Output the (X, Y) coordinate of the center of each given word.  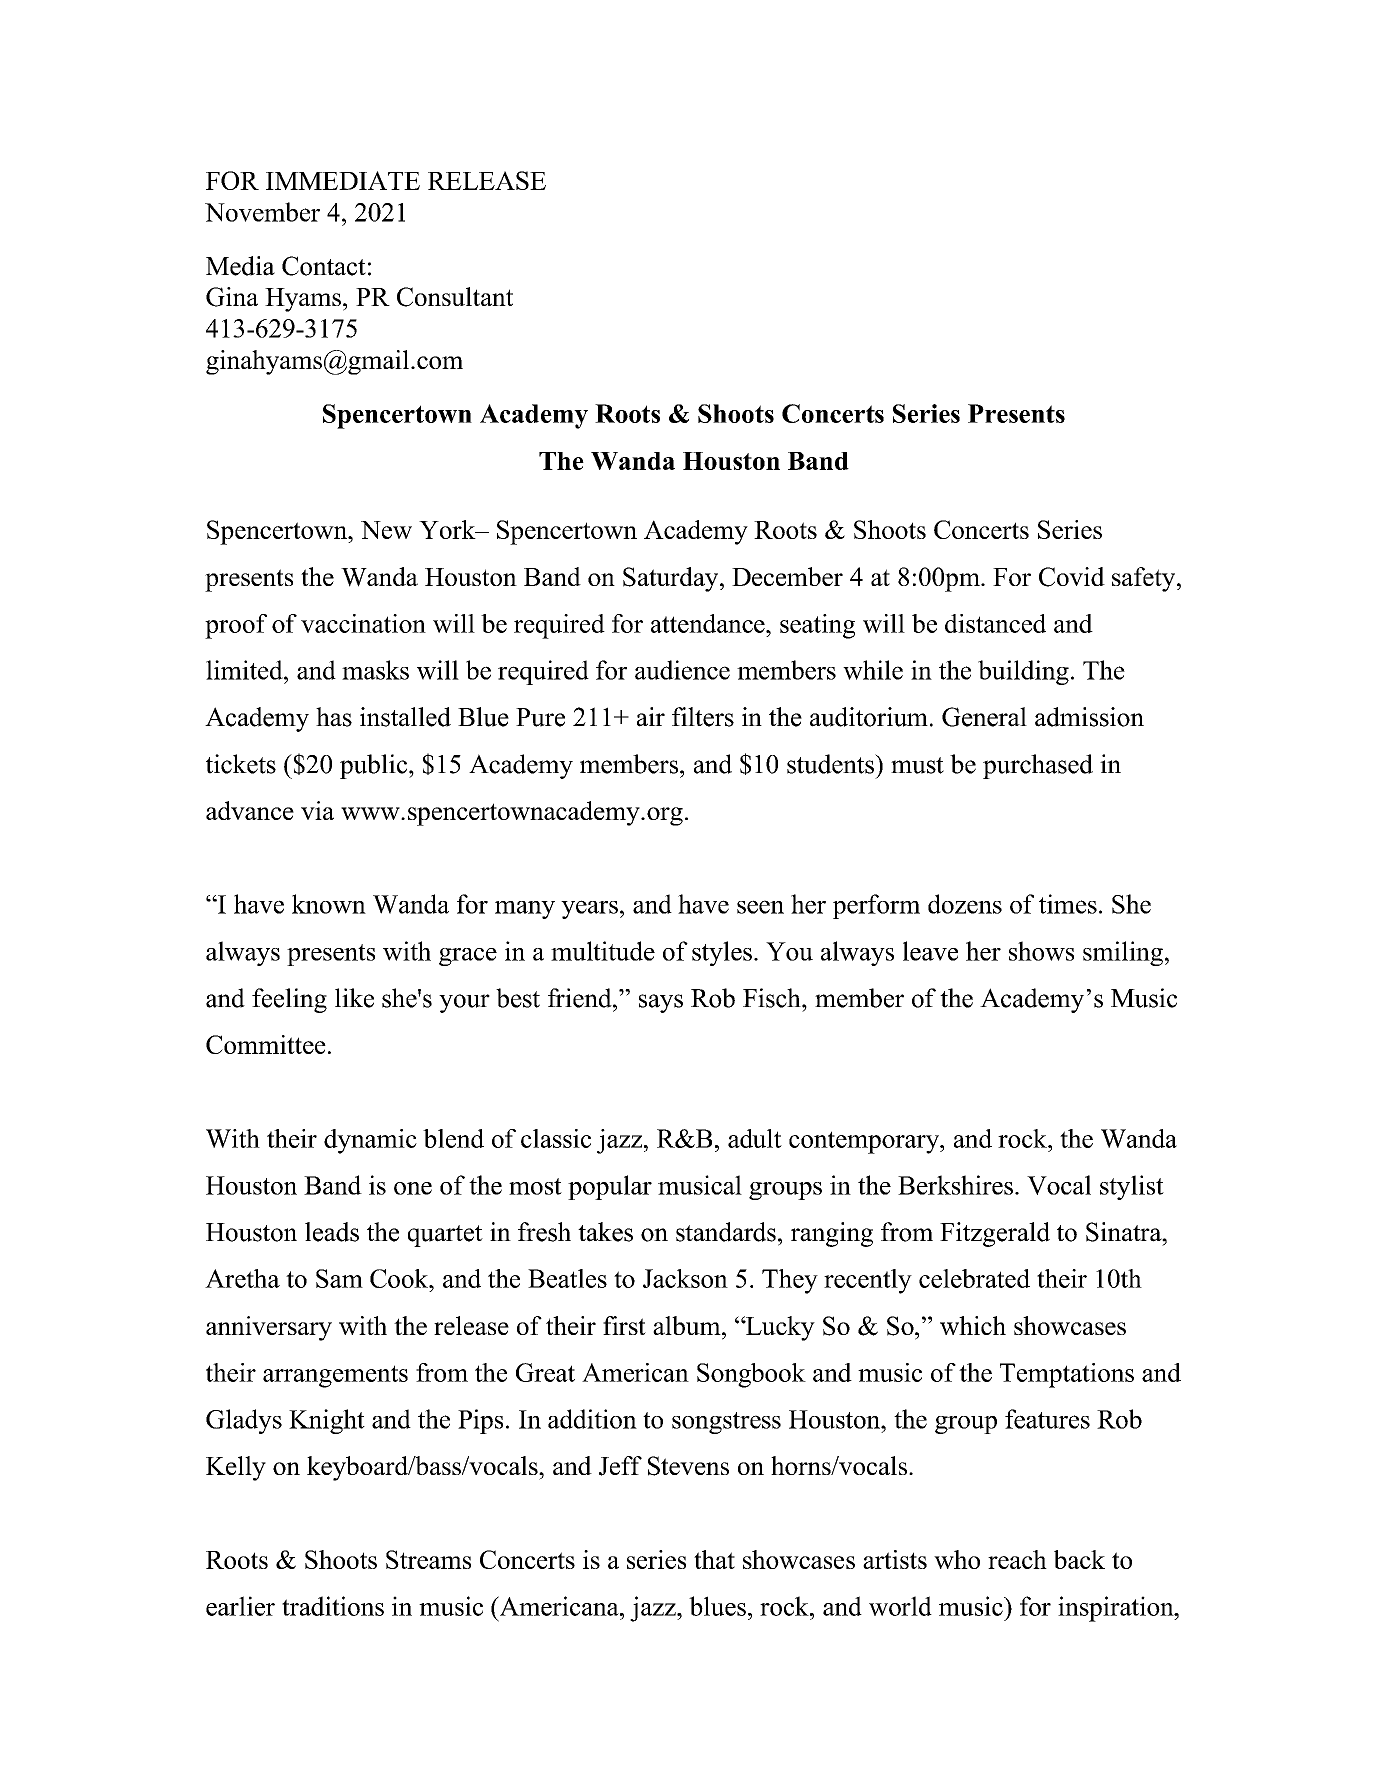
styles (722, 953)
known (329, 904)
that (714, 1559)
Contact (324, 266)
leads (332, 1232)
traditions (333, 1606)
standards (726, 1232)
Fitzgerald (995, 1234)
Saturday (672, 579)
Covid (1072, 577)
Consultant (455, 297)
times (1068, 904)
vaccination (363, 623)
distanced (995, 623)
